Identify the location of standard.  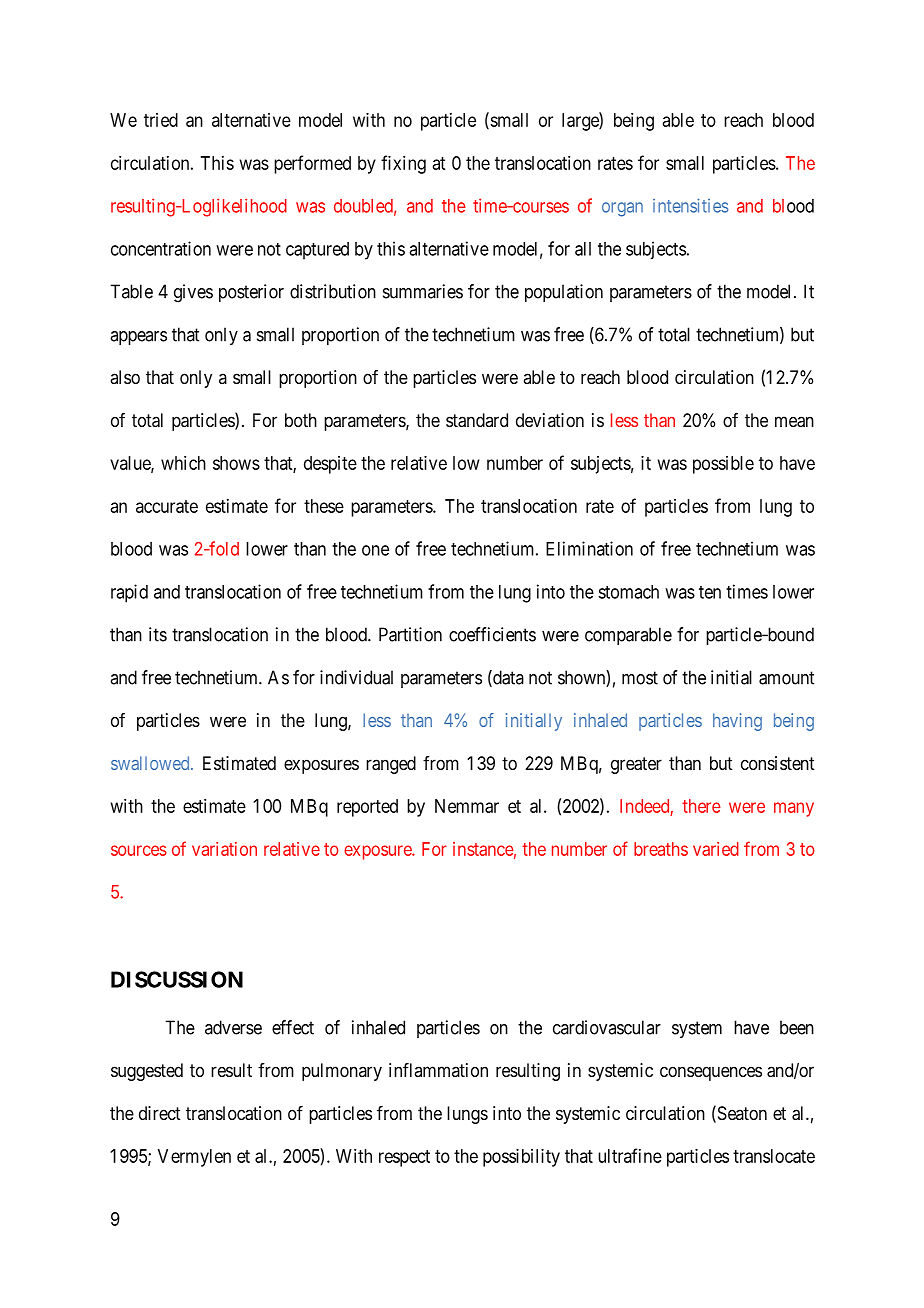
(477, 420).
